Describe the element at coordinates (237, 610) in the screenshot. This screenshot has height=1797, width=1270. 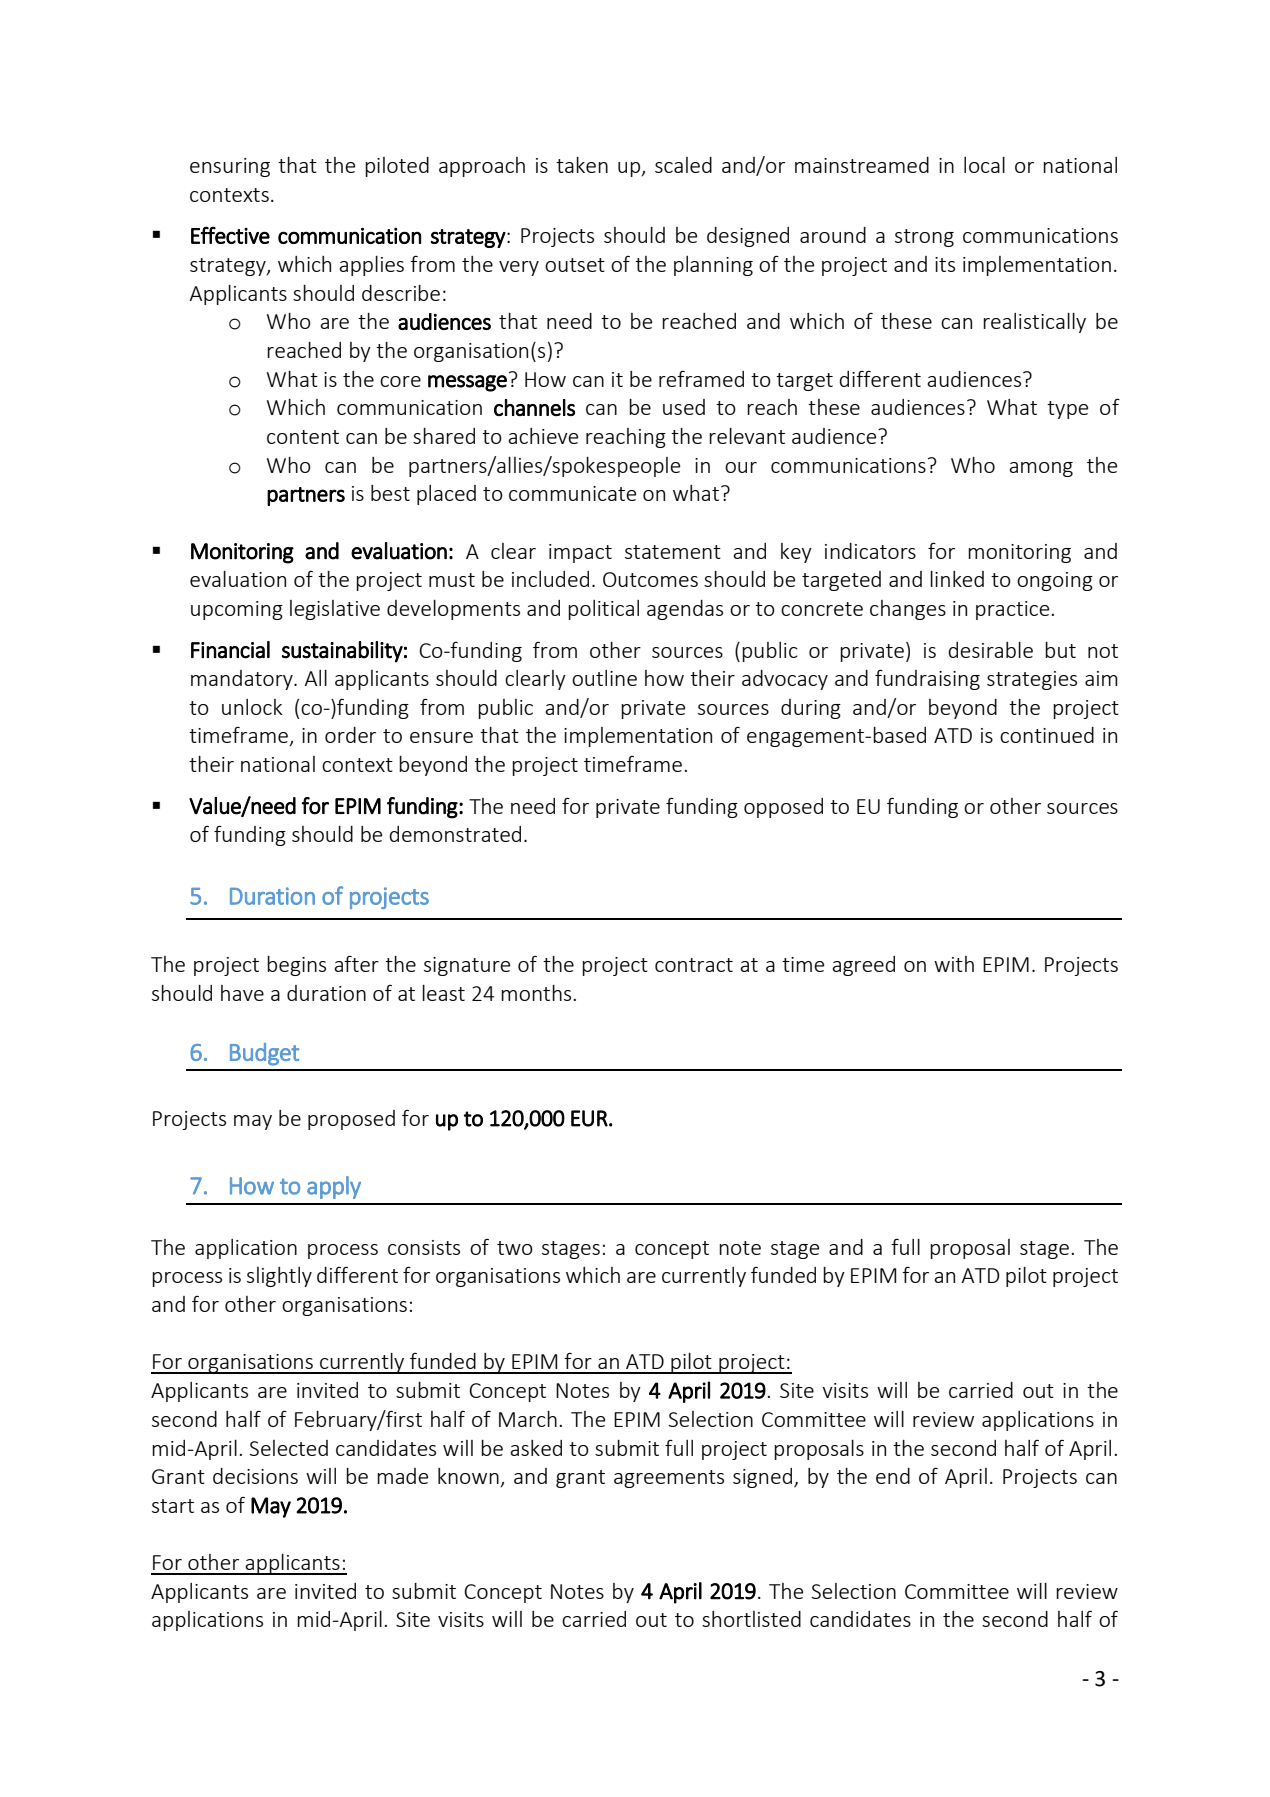
I see `upcoming` at that location.
